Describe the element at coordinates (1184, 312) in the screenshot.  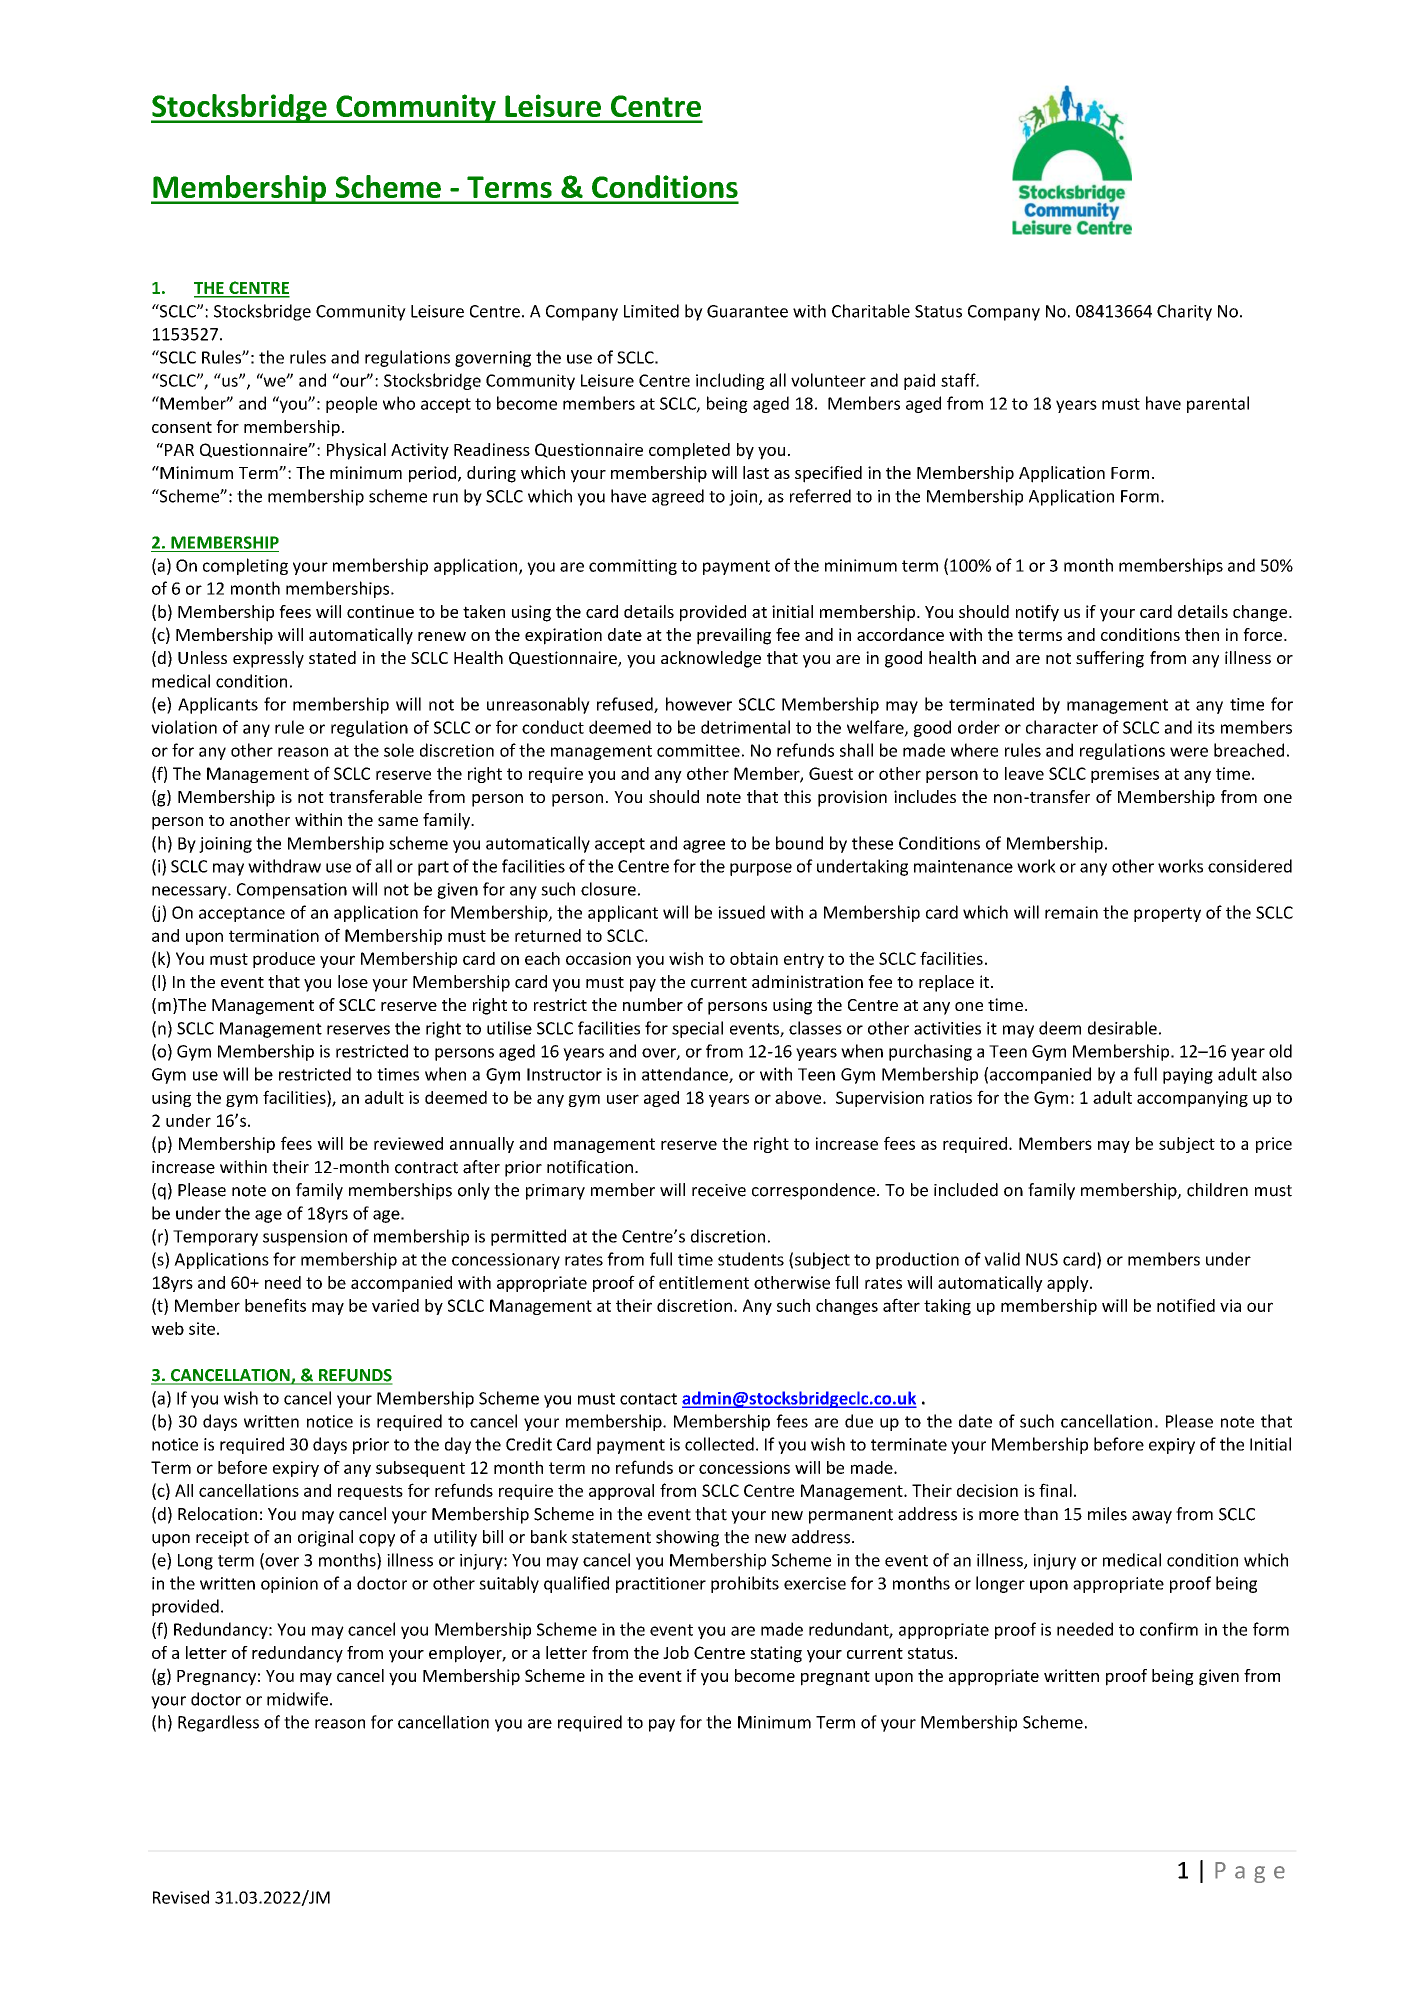
I see `Charity` at that location.
